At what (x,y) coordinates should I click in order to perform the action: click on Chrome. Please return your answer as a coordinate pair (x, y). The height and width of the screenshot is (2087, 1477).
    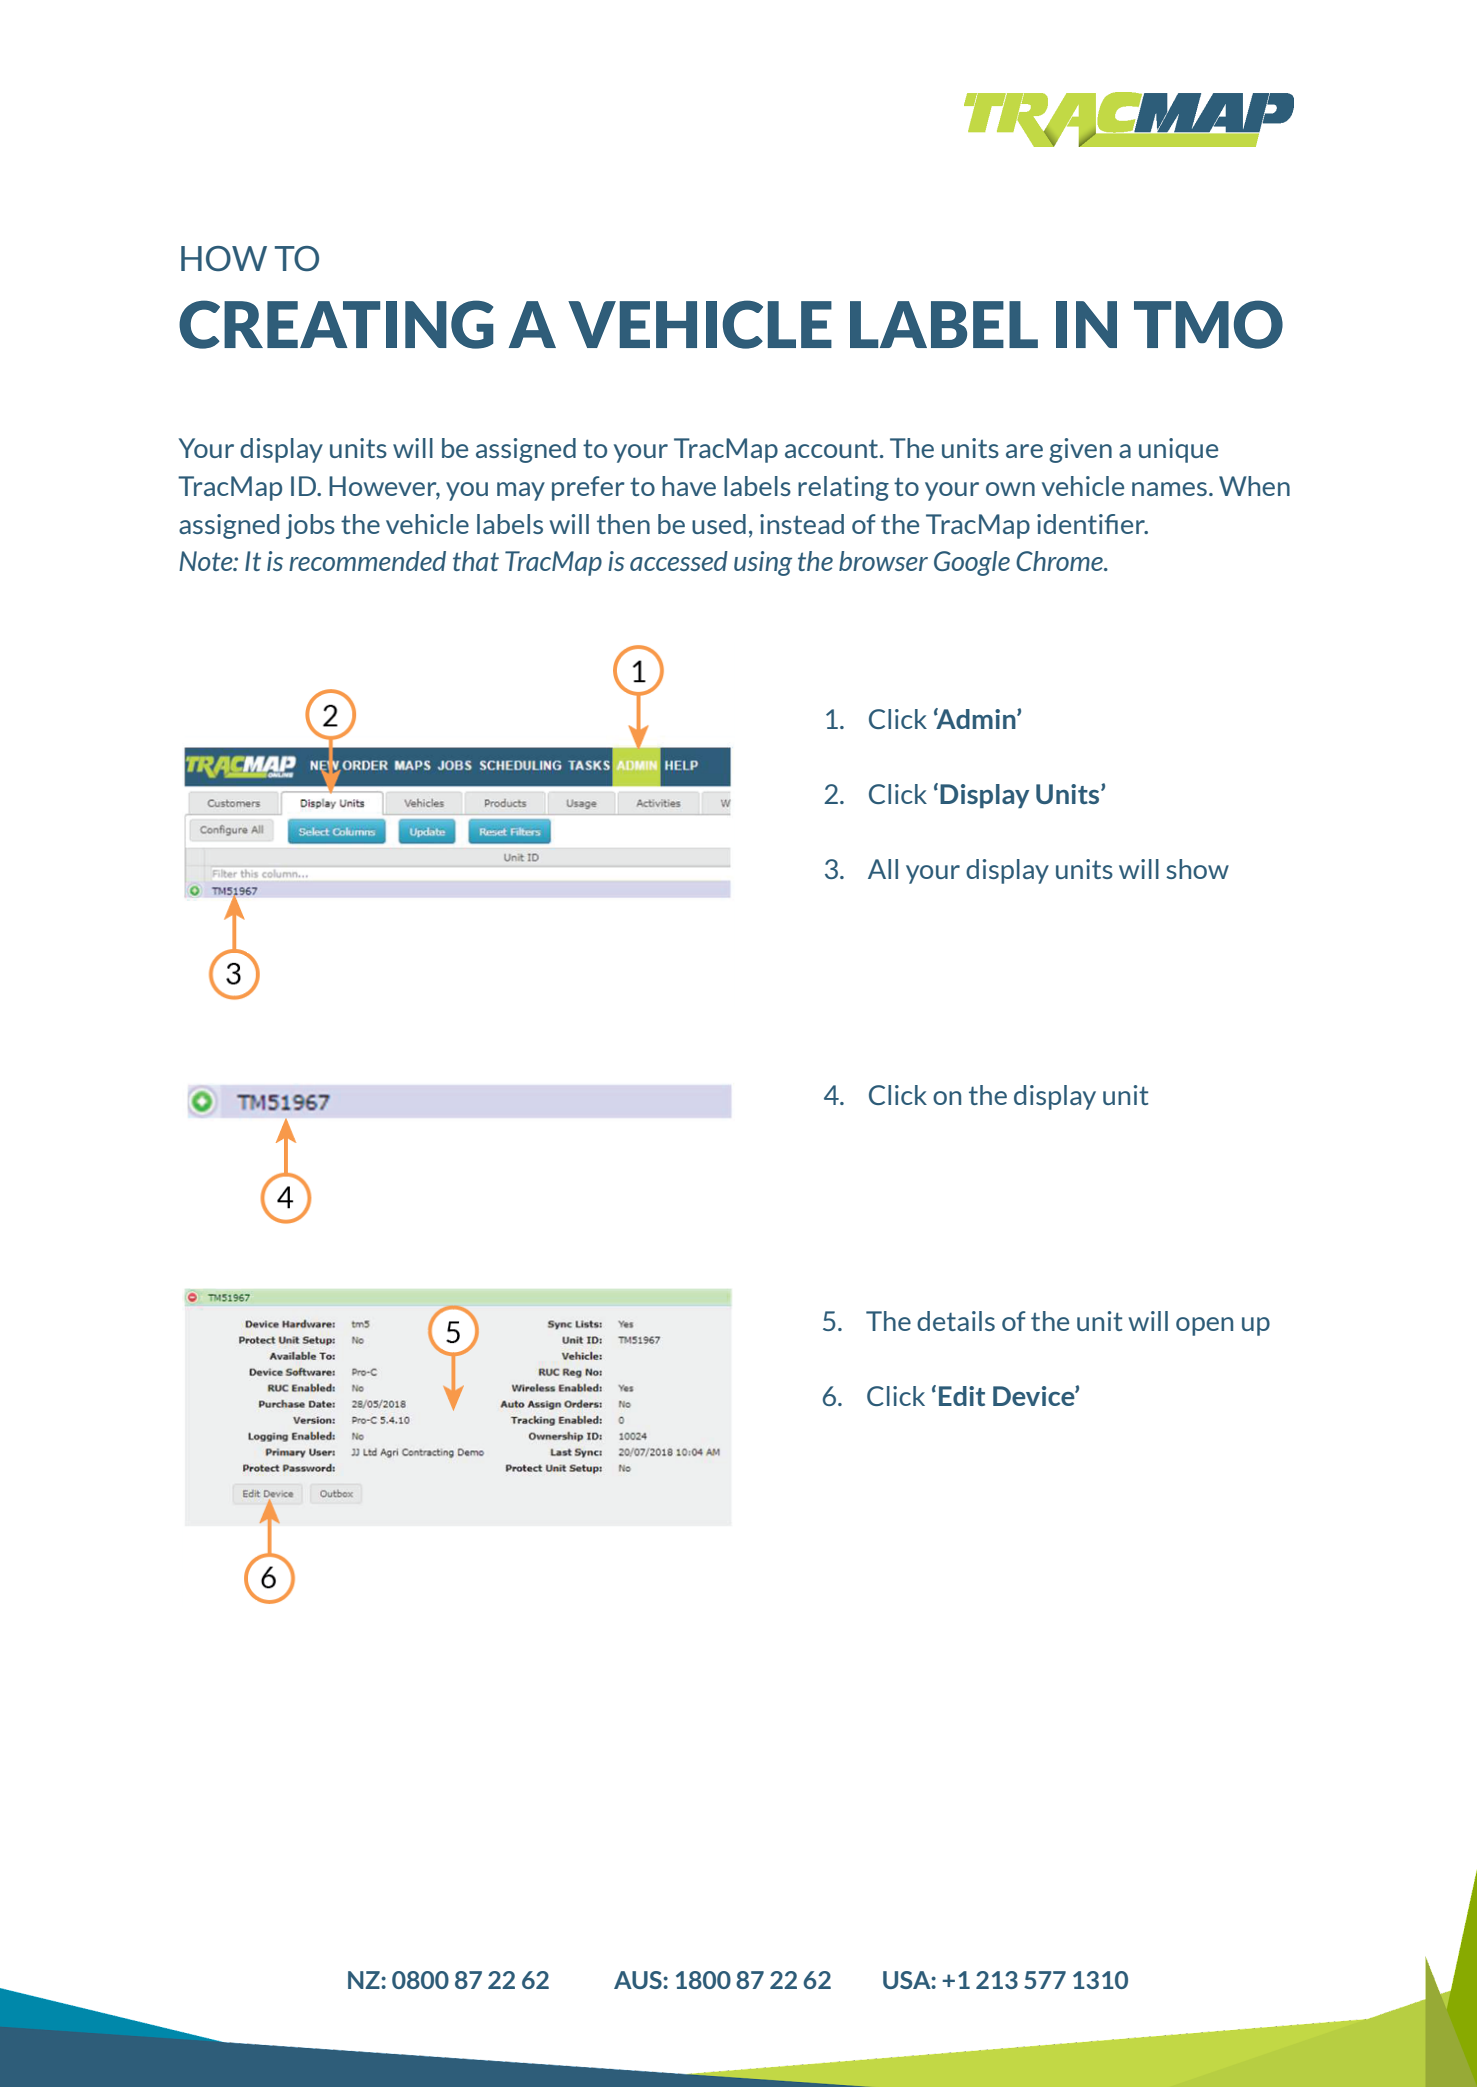
    Looking at the image, I should click on (1060, 561).
